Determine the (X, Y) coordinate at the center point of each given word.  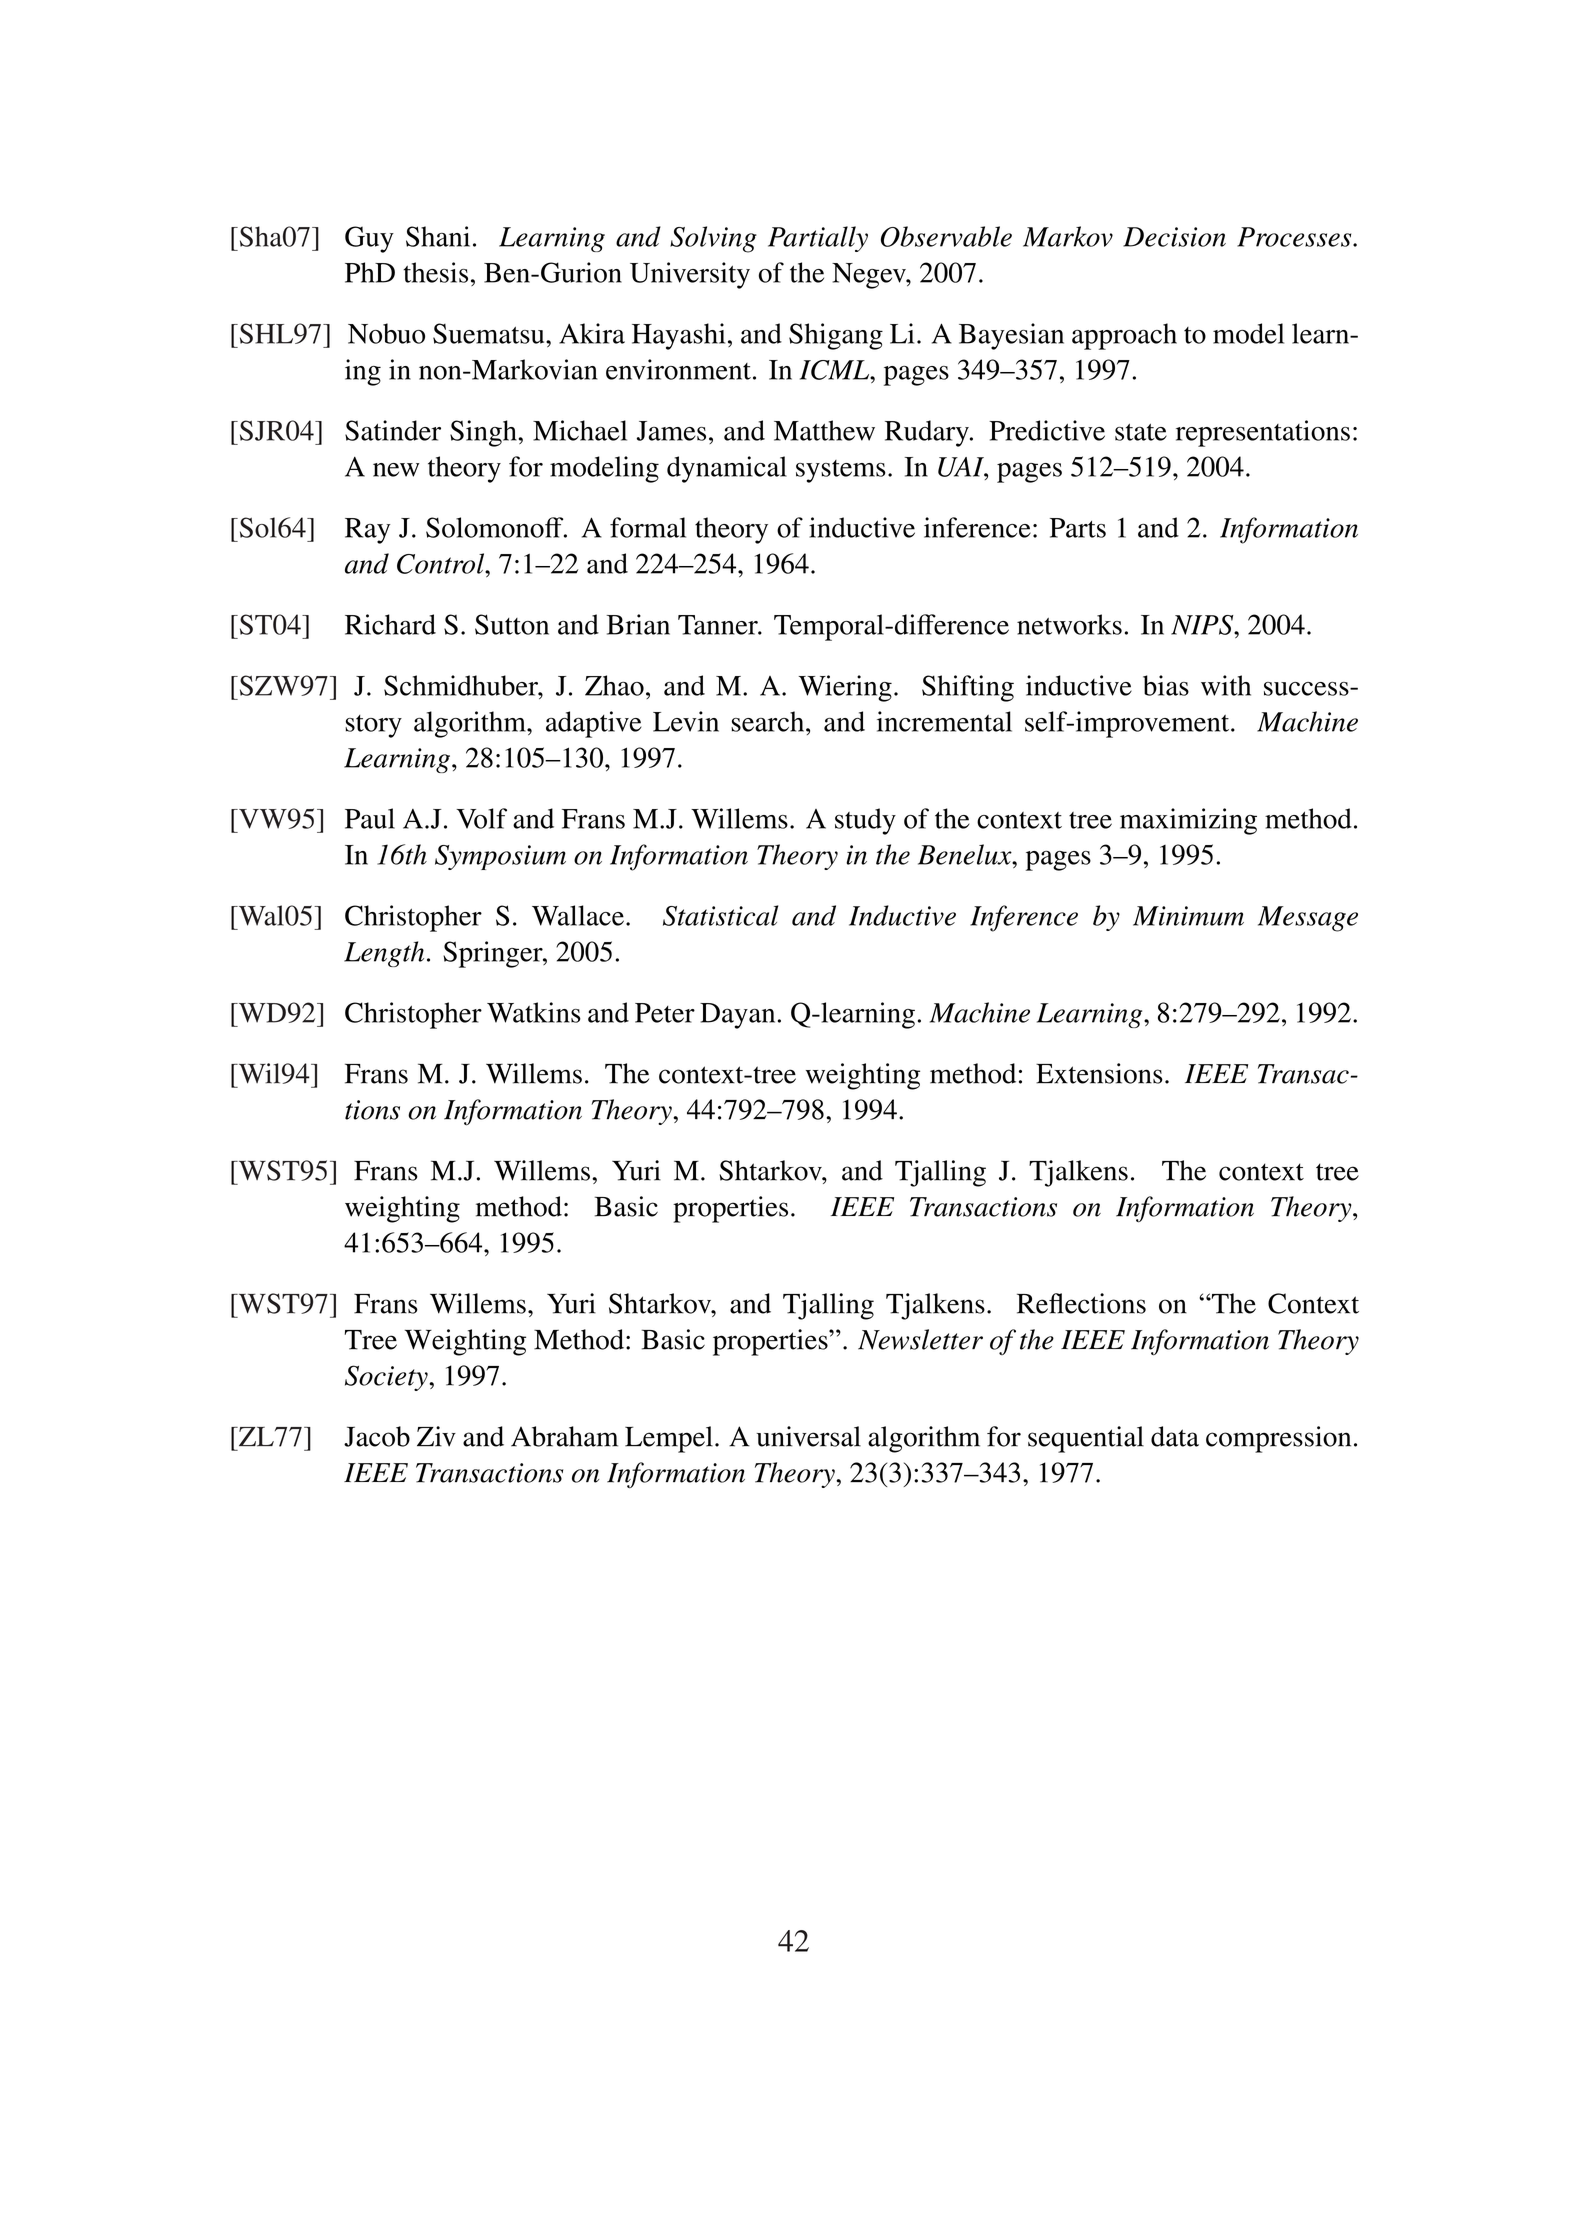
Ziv (436, 1436)
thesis (435, 272)
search (769, 721)
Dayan (737, 1016)
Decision (1174, 237)
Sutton (512, 624)
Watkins (534, 1012)
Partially (818, 239)
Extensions (1099, 1073)
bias (1166, 685)
